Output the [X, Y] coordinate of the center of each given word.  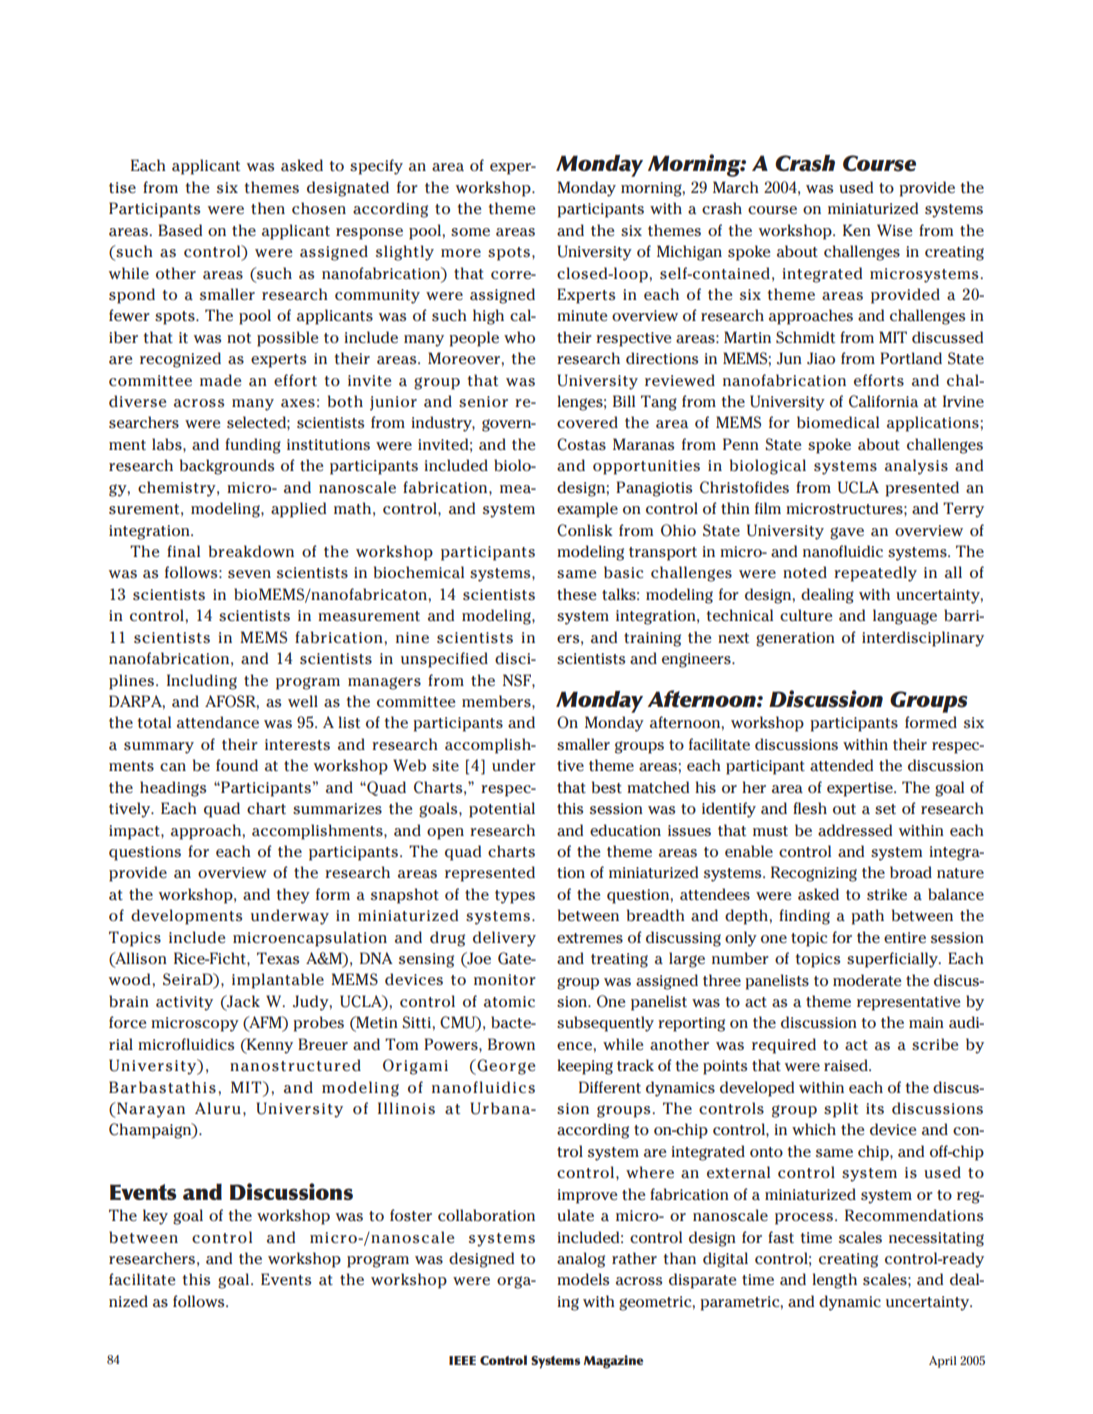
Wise [895, 230]
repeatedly [875, 574]
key [155, 1217]
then [268, 208]
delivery [504, 939]
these [577, 594]
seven [249, 574]
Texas [278, 958]
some [470, 232]
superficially [893, 960]
